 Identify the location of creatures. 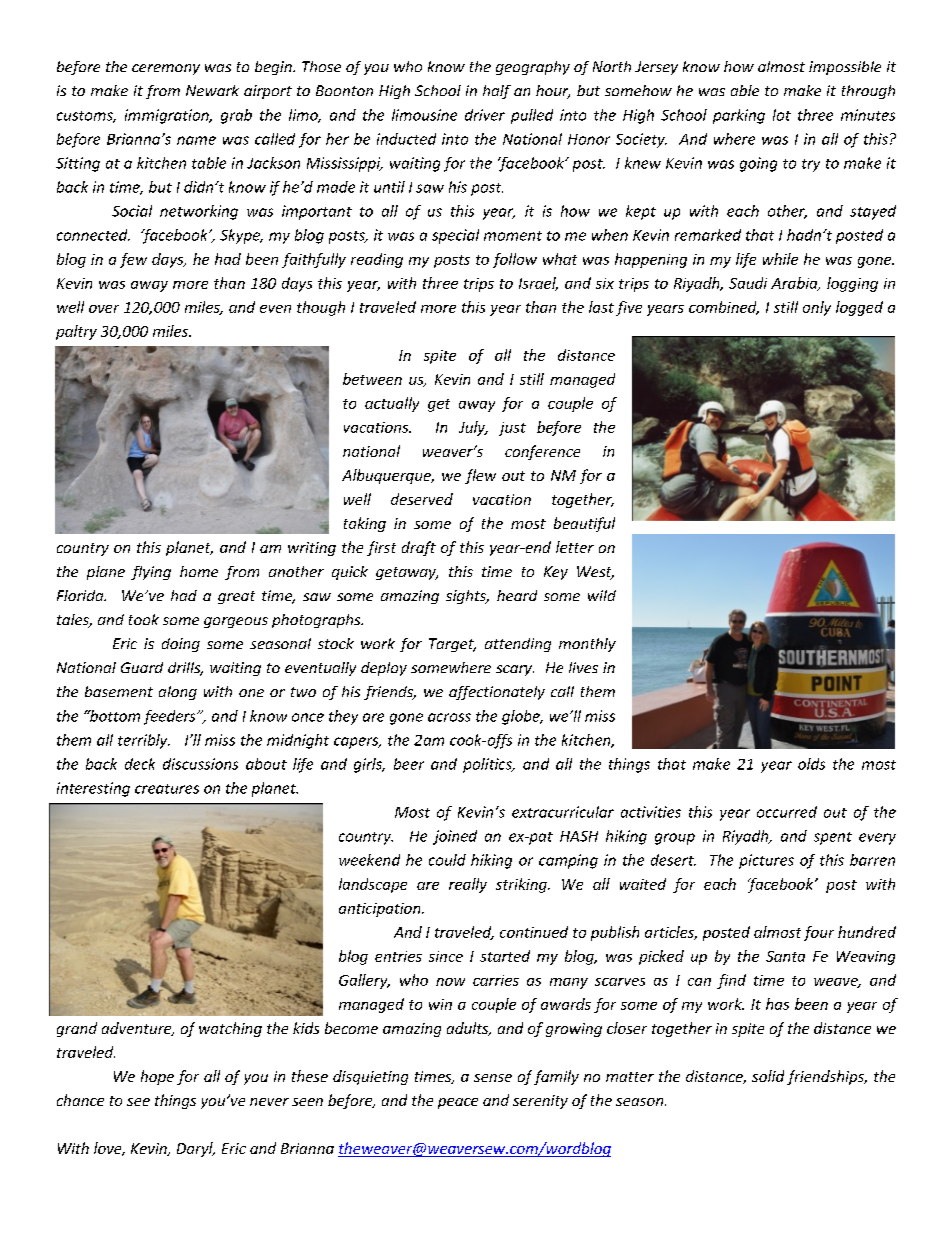
(167, 789).
